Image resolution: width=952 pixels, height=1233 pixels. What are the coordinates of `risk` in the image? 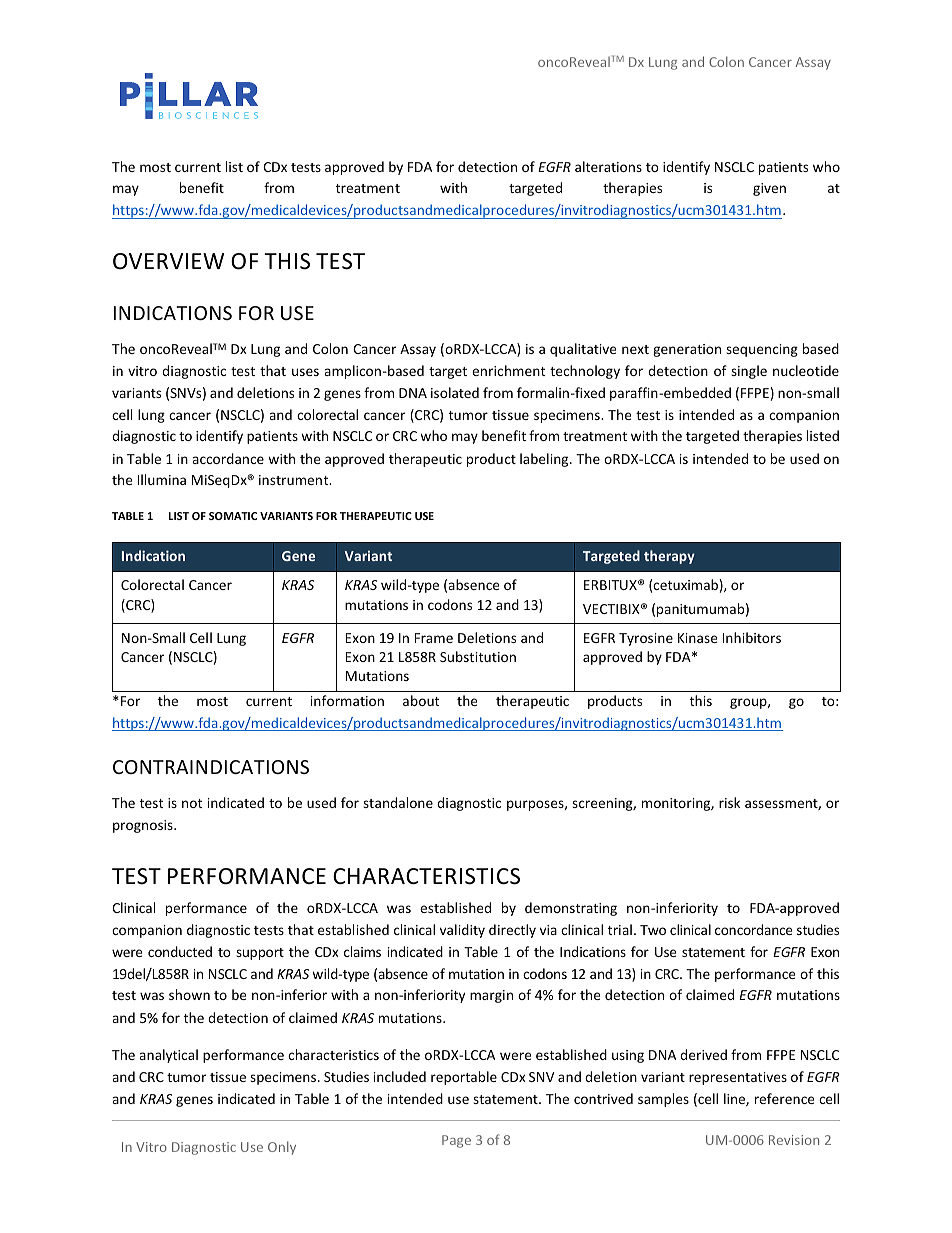 It's located at (729, 802).
